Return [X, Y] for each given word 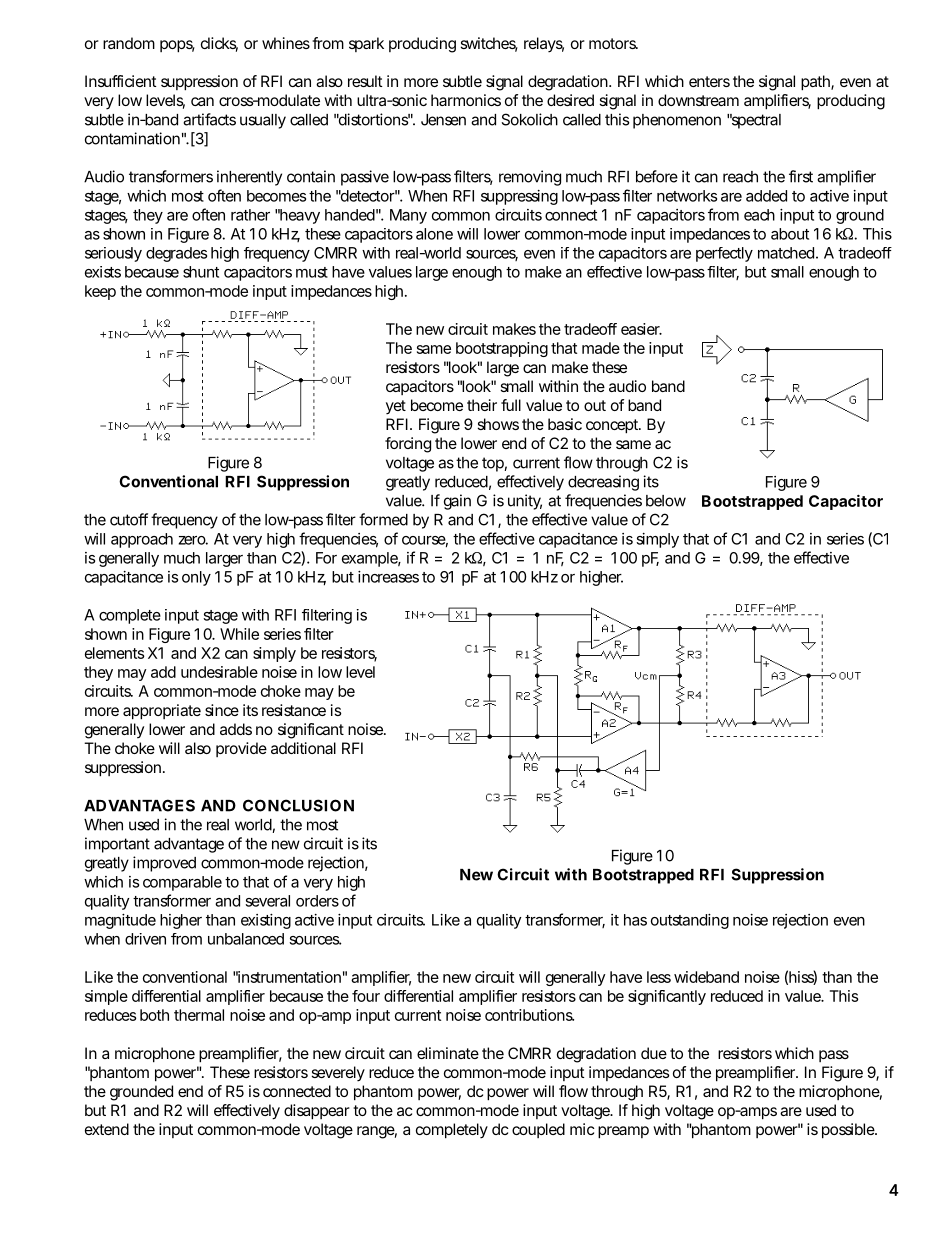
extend [107, 1129]
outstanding [690, 921]
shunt [201, 272]
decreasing [603, 483]
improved [164, 864]
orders [317, 901]
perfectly [724, 254]
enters [709, 81]
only [196, 578]
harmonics [466, 100]
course [425, 541]
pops [177, 46]
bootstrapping [502, 349]
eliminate [448, 1053]
